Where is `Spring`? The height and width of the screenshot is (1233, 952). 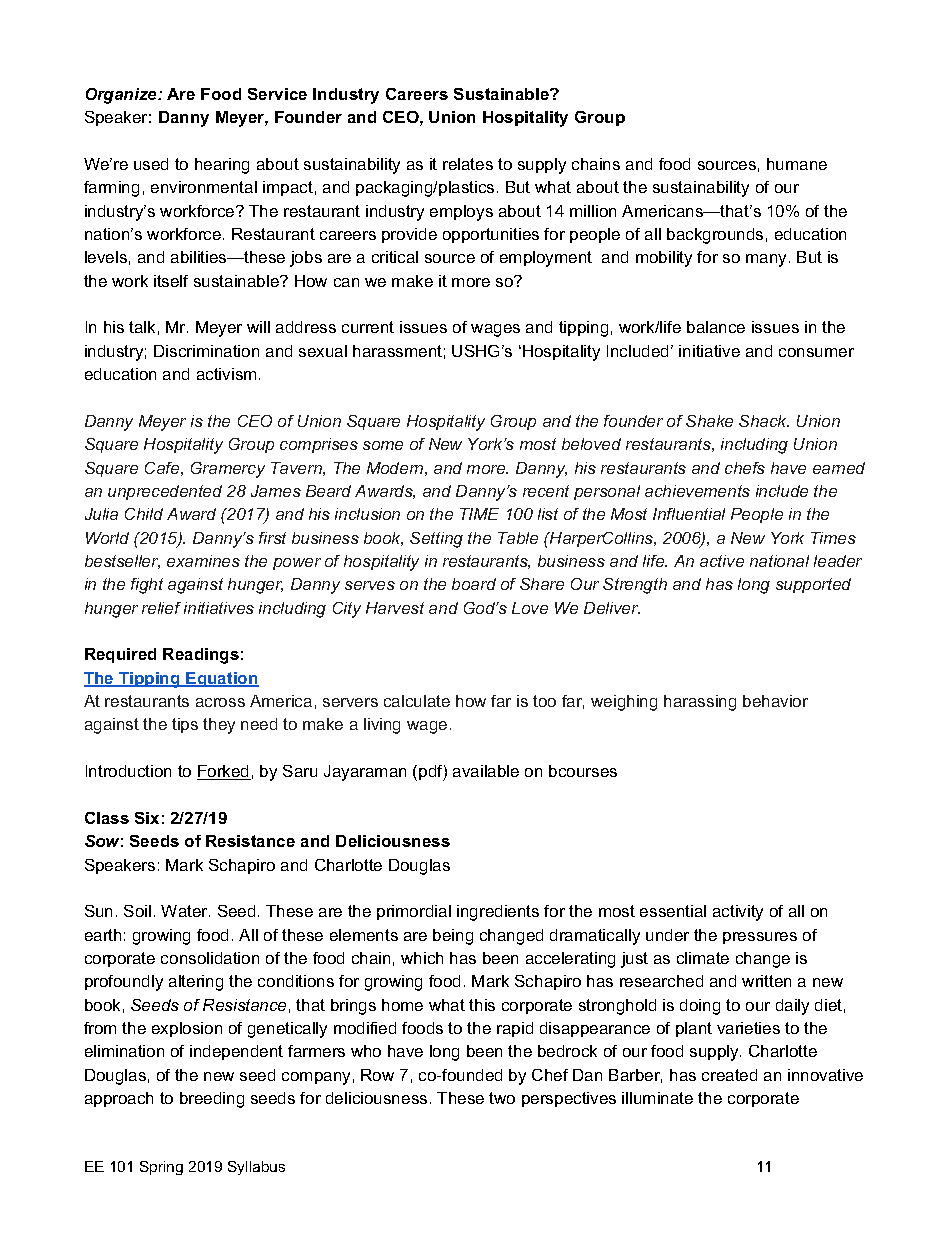
Spring is located at coordinates (161, 1168).
